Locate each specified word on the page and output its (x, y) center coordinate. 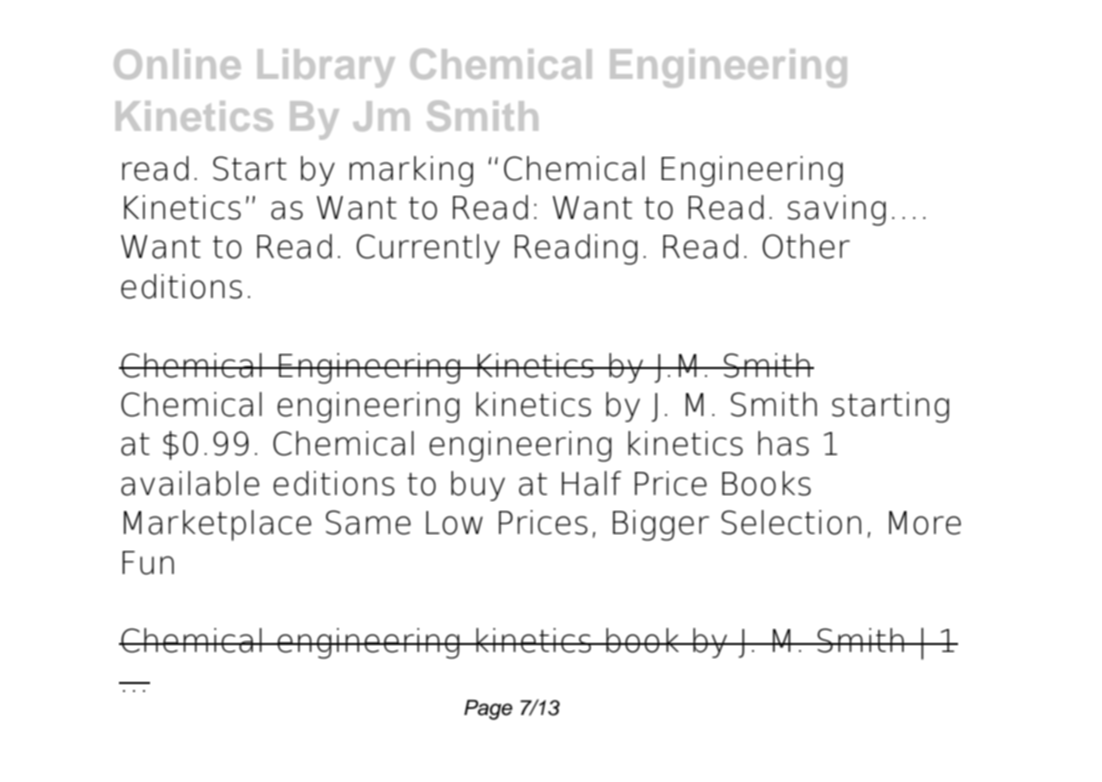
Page (488, 710)
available (190, 483)
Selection (791, 522)
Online (177, 64)
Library (326, 68)
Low (454, 523)
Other (806, 246)
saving (837, 210)
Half (591, 483)
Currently (428, 249)
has (783, 443)
